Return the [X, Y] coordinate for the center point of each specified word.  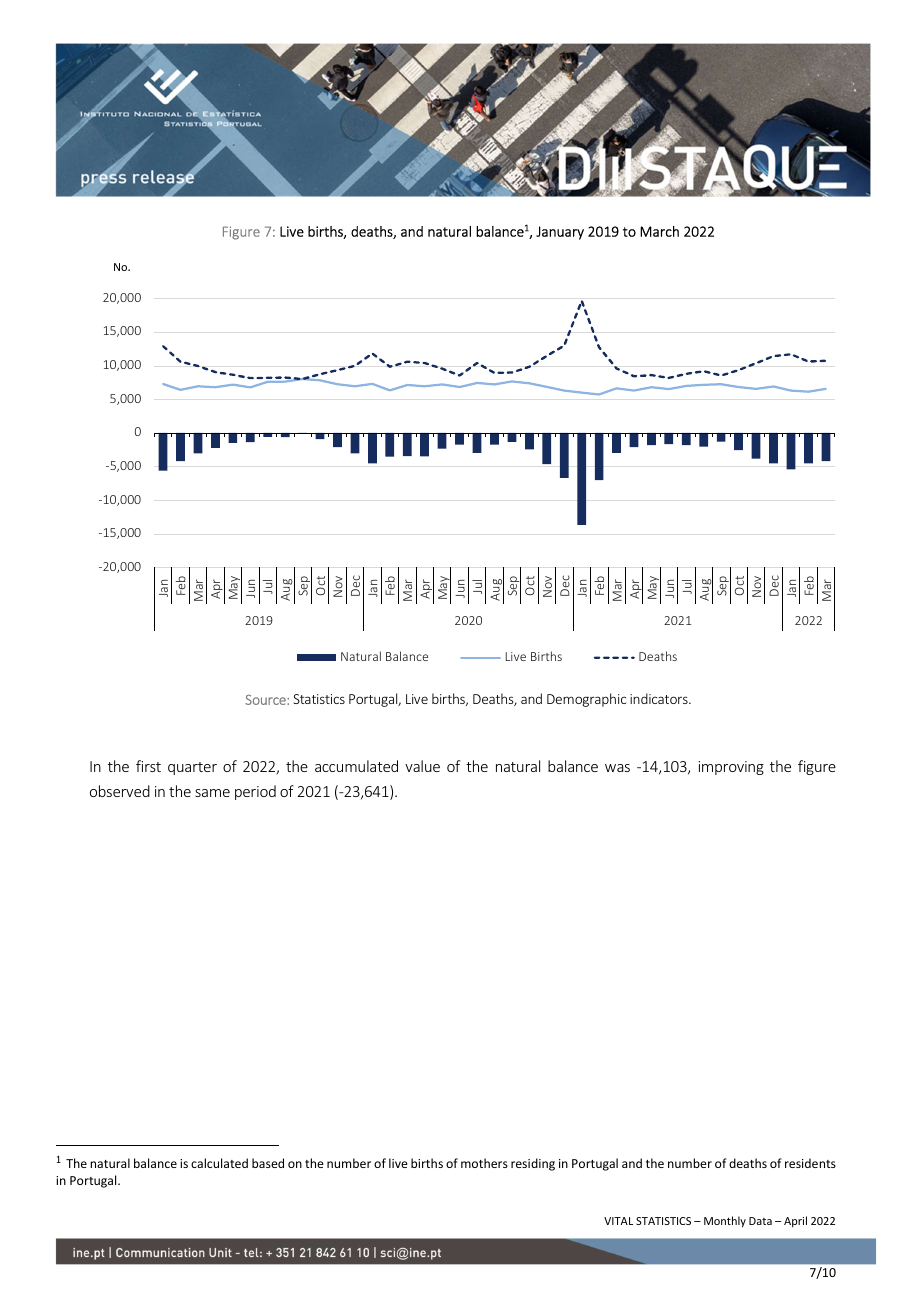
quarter [192, 768]
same [212, 793]
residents [810, 1163]
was [617, 768]
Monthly [725, 1221]
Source [266, 700]
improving [731, 768]
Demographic [586, 700]
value [422, 766]
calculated [219, 1163]
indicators [660, 698]
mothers [484, 1163]
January [560, 233]
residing [533, 1164]
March [659, 231]
